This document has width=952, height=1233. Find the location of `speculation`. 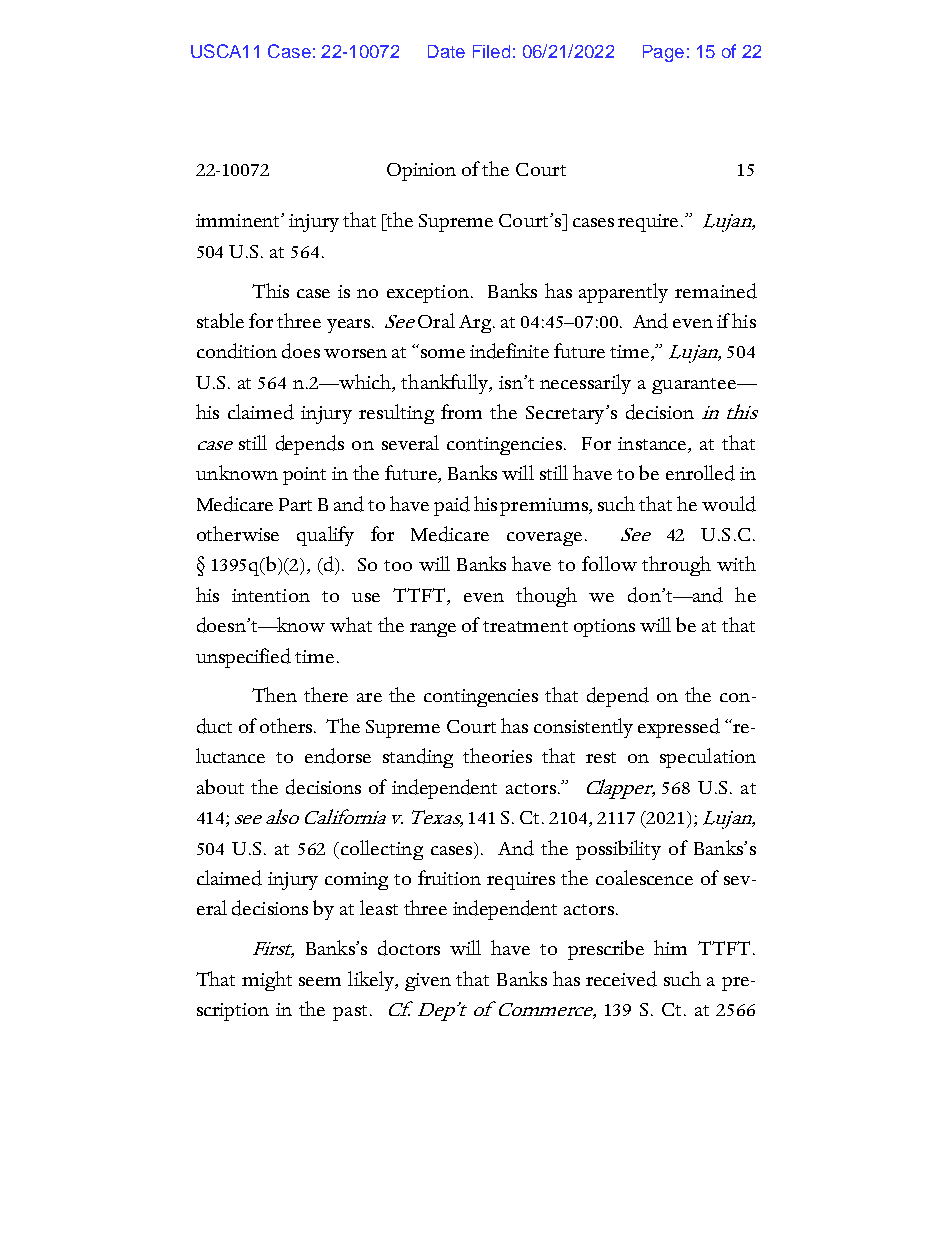

speculation is located at coordinates (708, 758).
